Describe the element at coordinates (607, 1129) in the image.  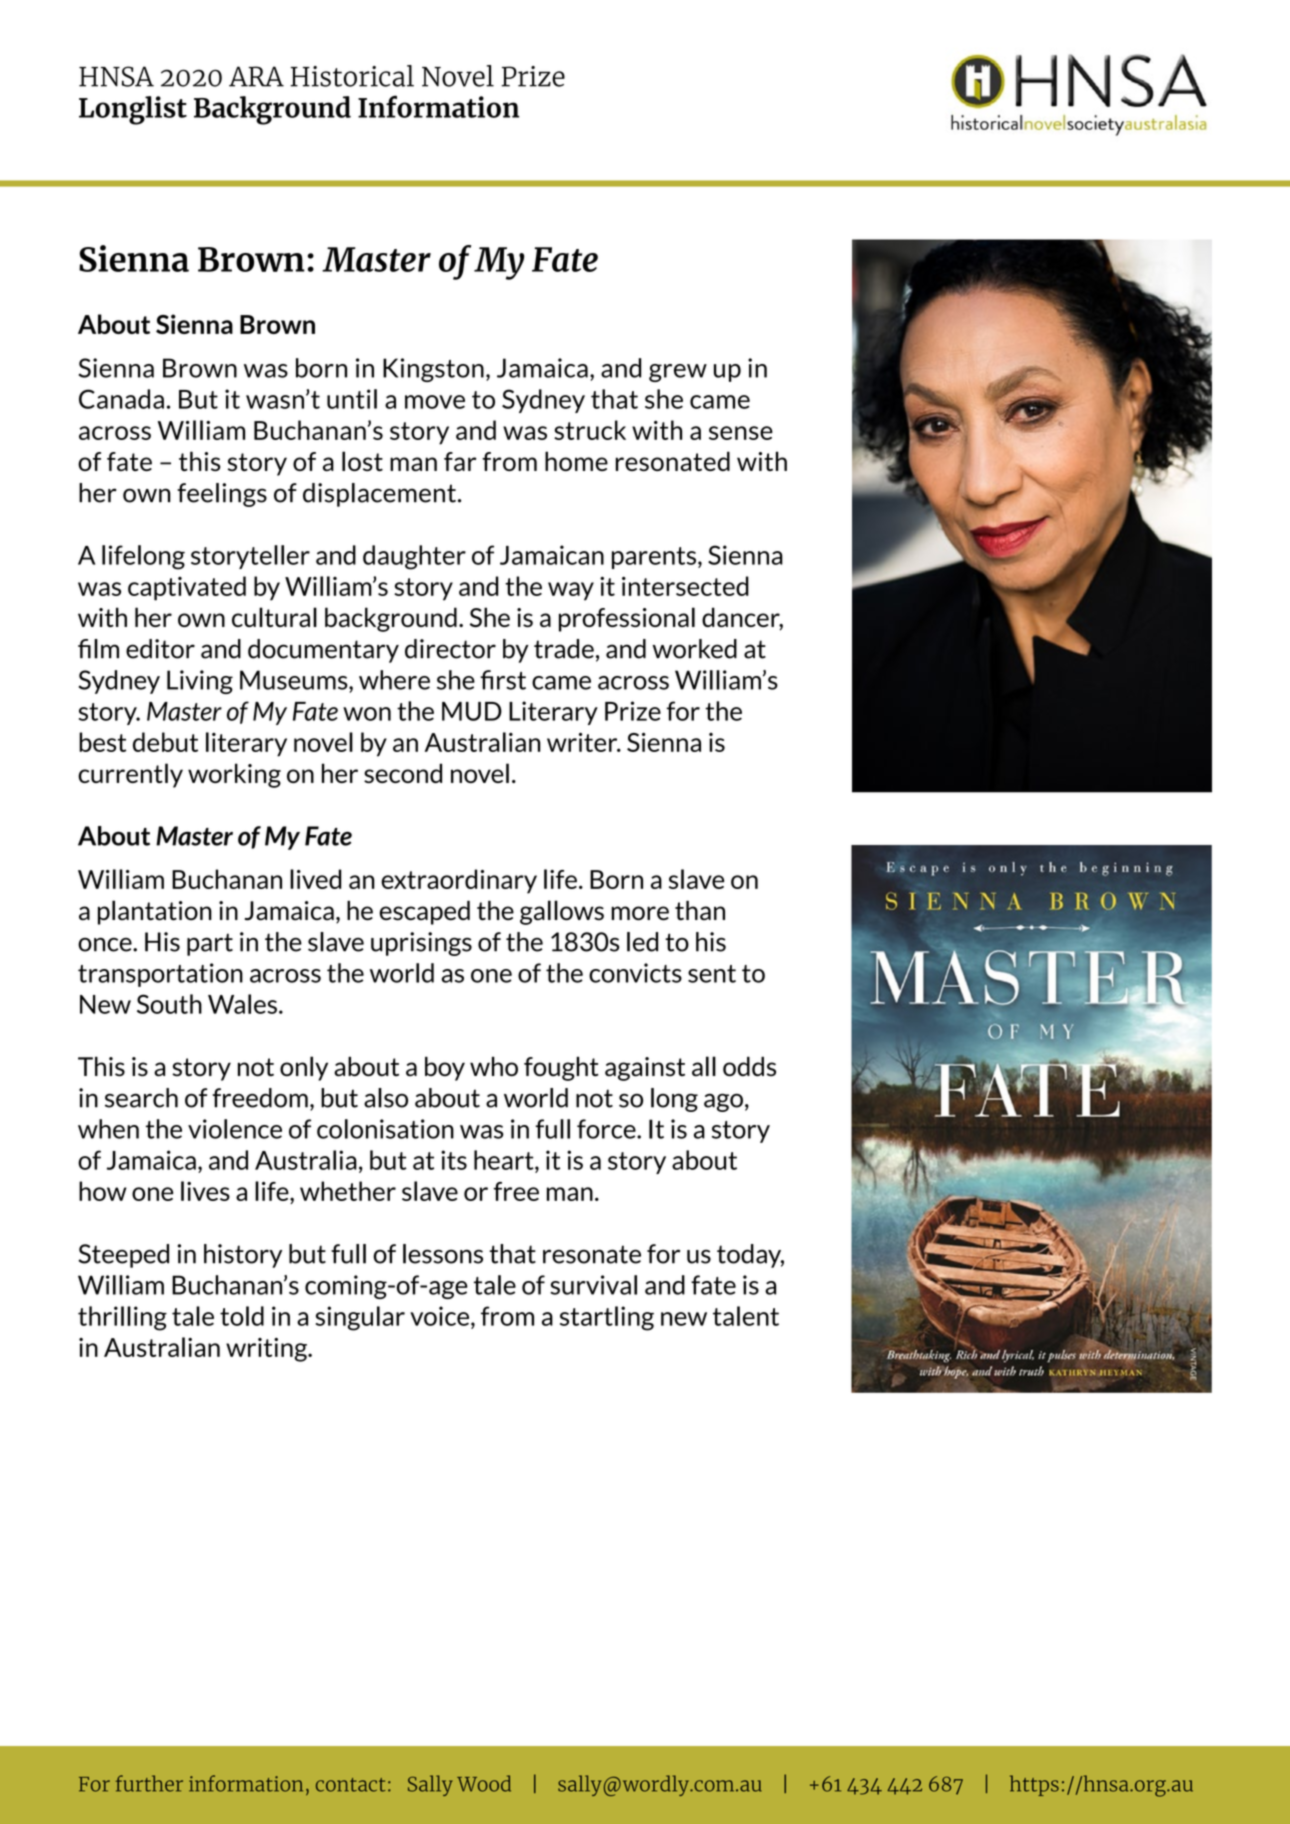
I see `force` at that location.
